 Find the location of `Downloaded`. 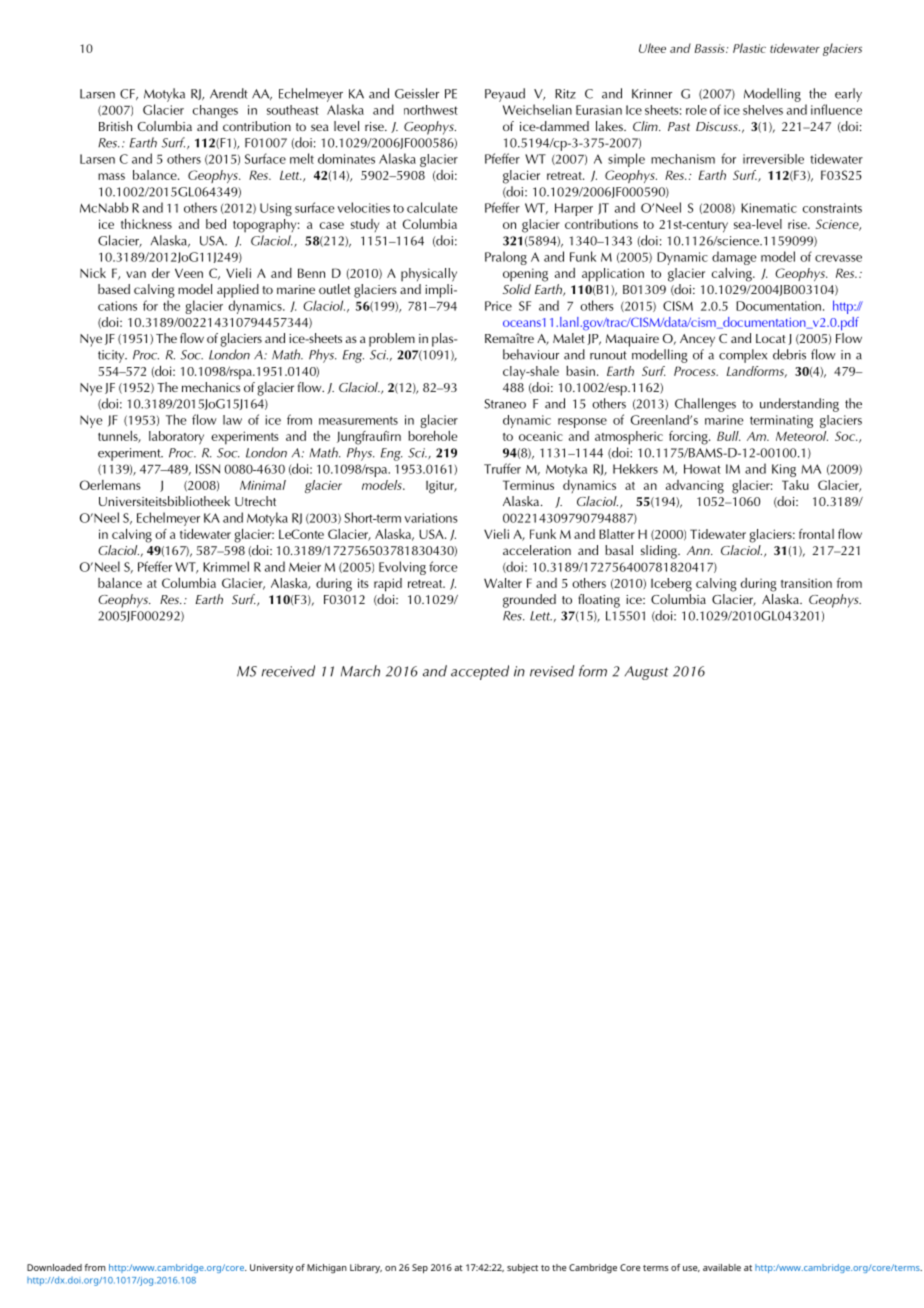

Downloaded is located at coordinates (54, 1267).
